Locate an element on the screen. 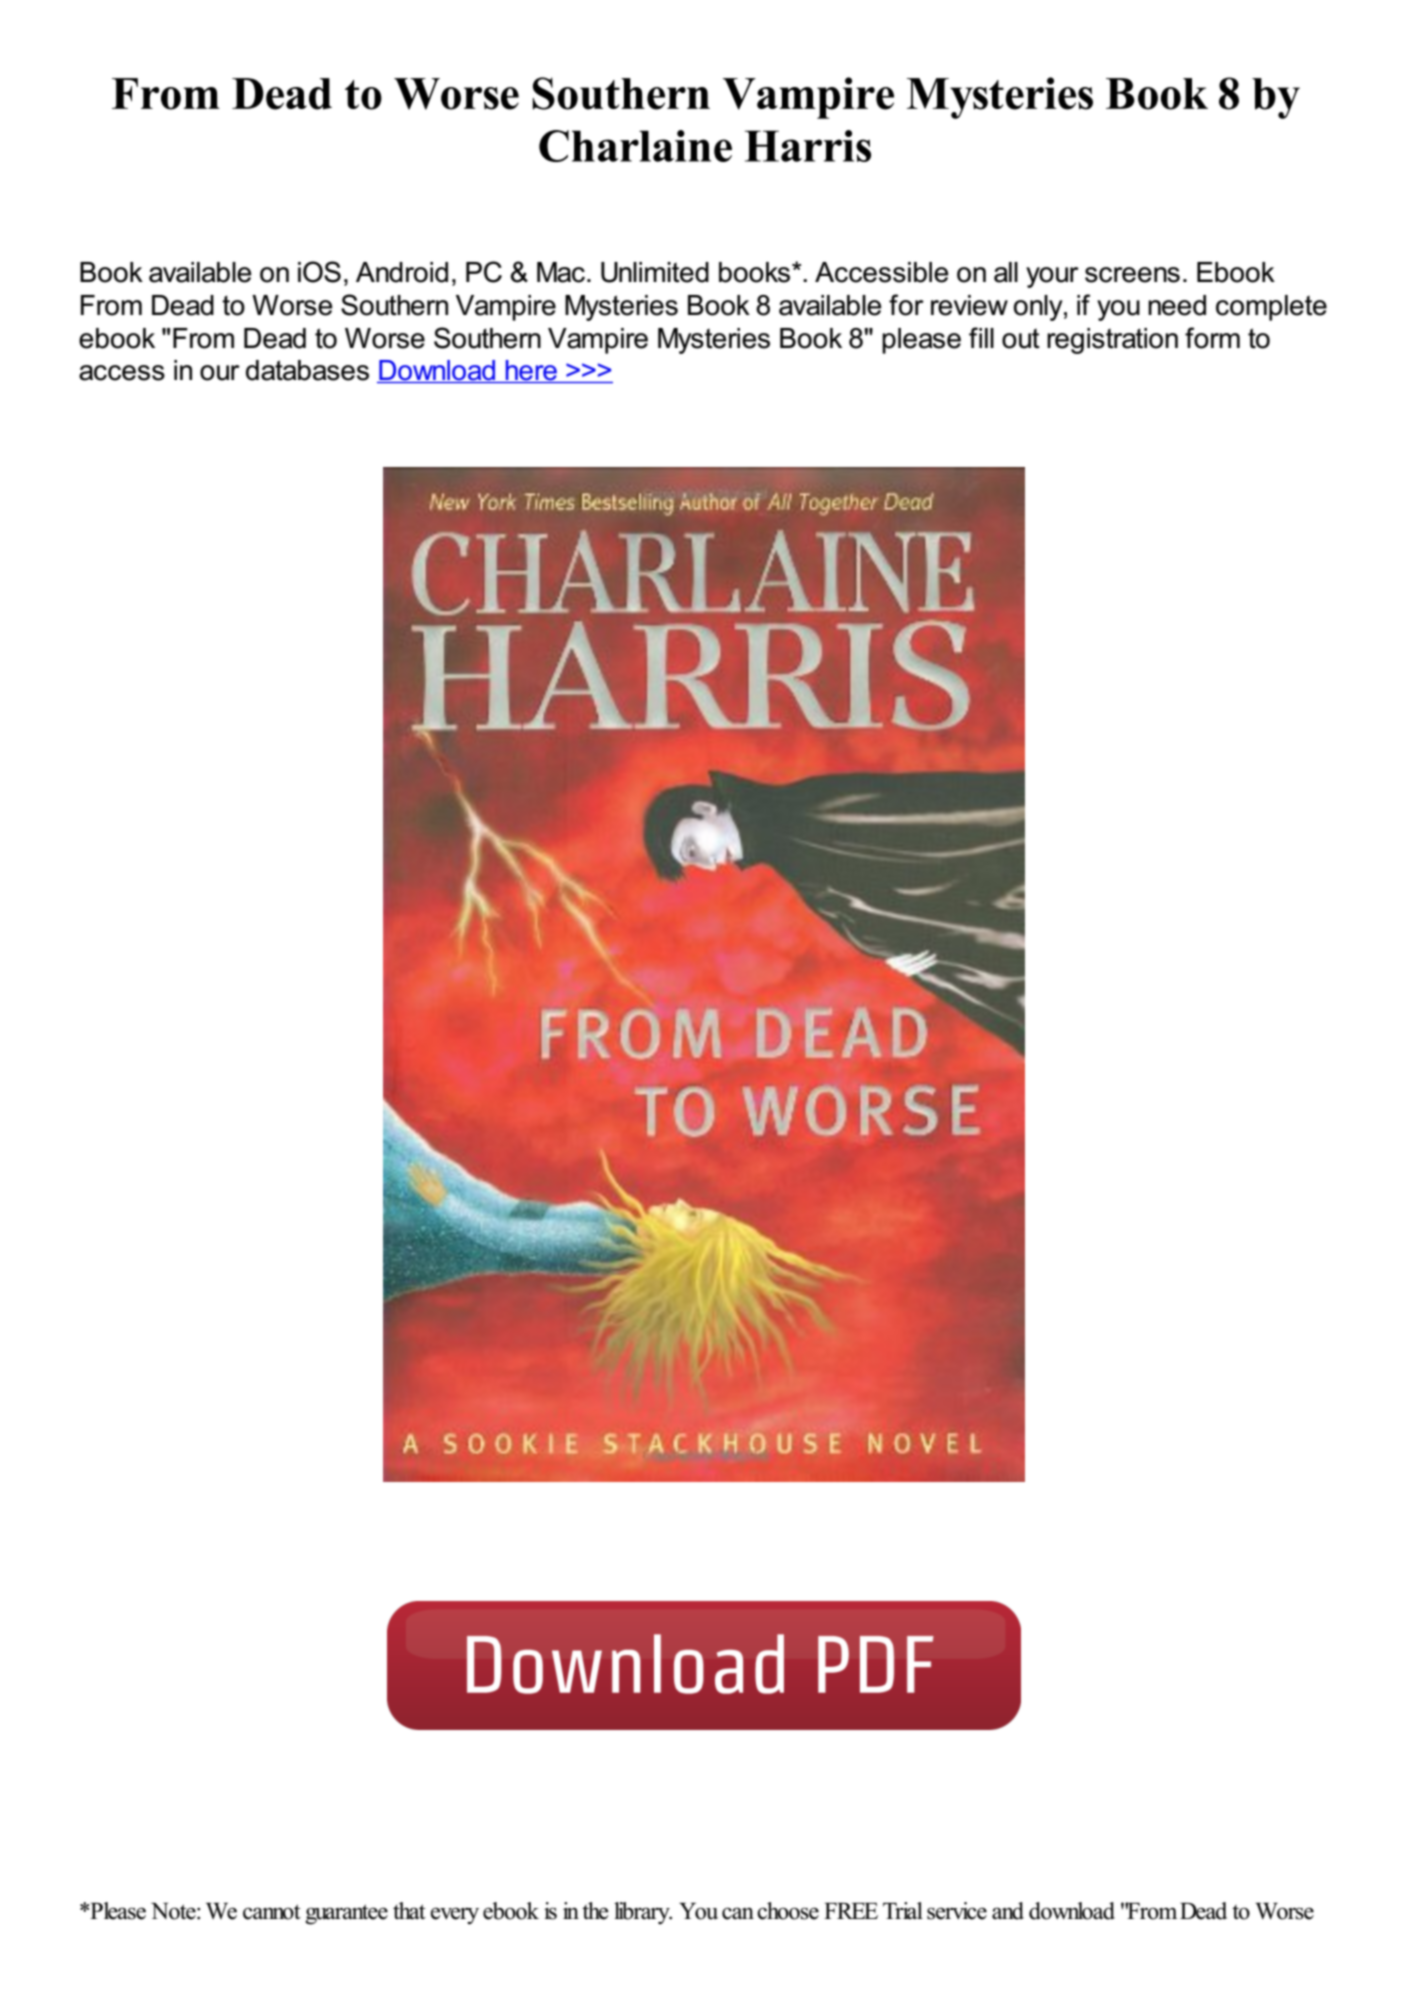 The width and height of the screenshot is (1410, 1995). Android is located at coordinates (402, 272).
